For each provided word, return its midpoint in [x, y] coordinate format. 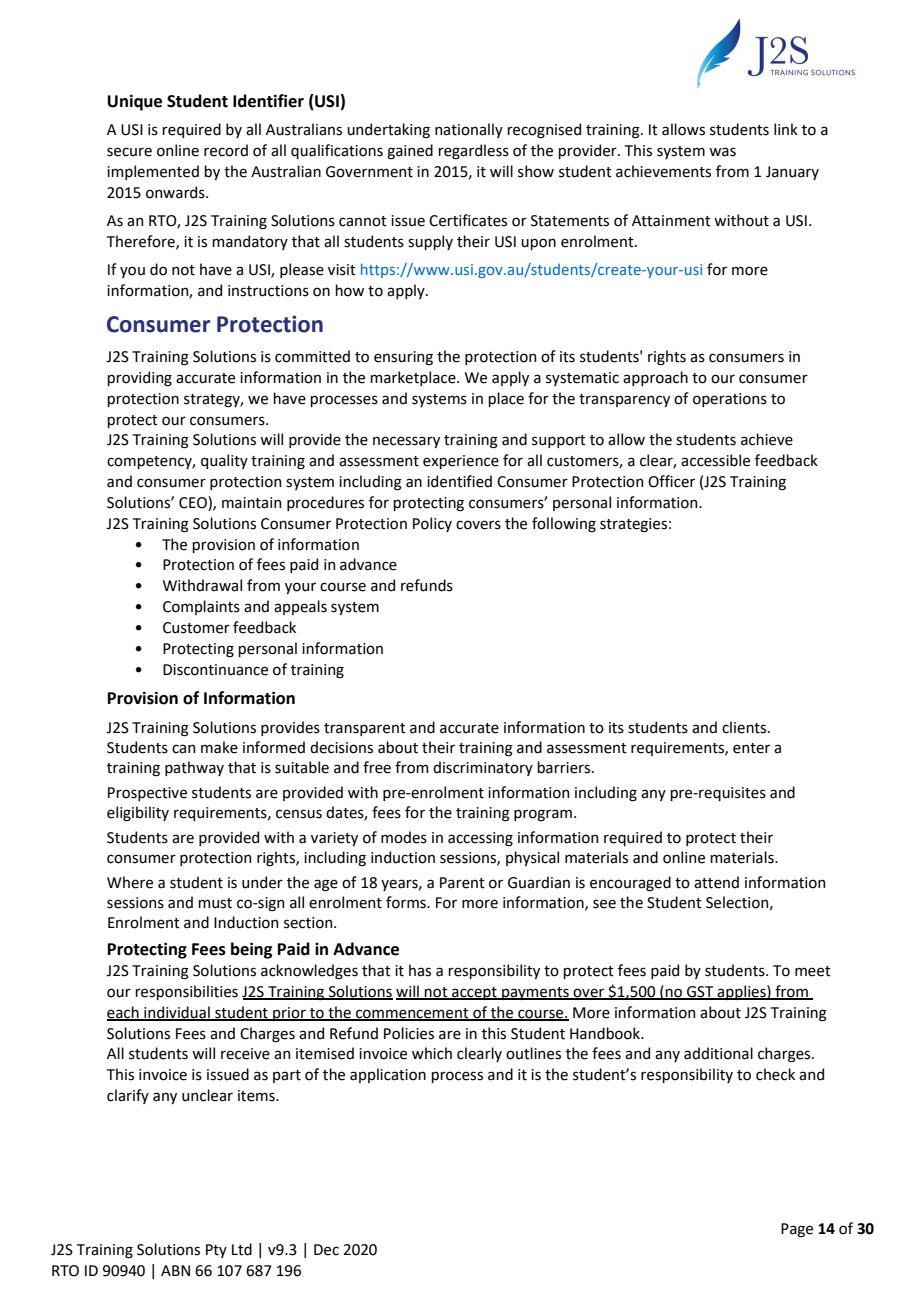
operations [730, 400]
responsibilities [186, 992]
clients [745, 727]
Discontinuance [215, 670]
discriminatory [483, 768]
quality [224, 461]
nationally [469, 130]
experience [461, 462]
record [226, 150]
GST [700, 992]
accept [474, 993]
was [722, 152]
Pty [216, 1251]
